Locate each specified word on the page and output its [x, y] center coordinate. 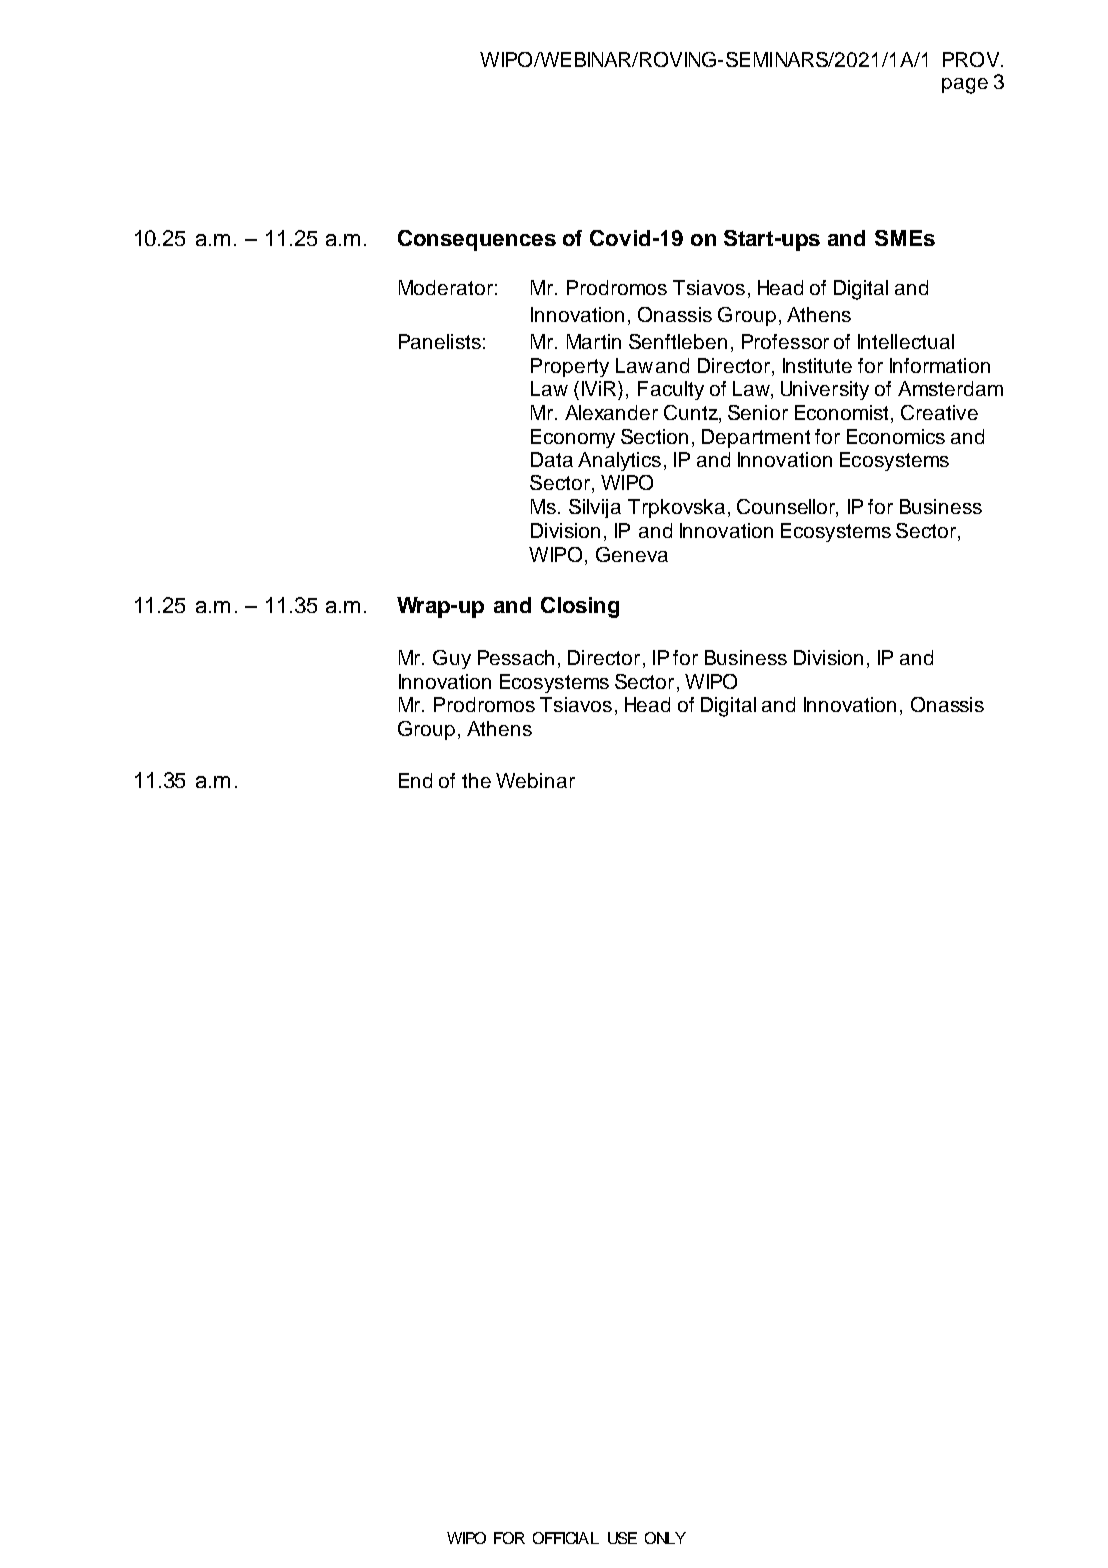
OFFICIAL [566, 1538]
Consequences [477, 240]
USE [622, 1538]
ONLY [665, 1538]
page [965, 86]
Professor [785, 341]
